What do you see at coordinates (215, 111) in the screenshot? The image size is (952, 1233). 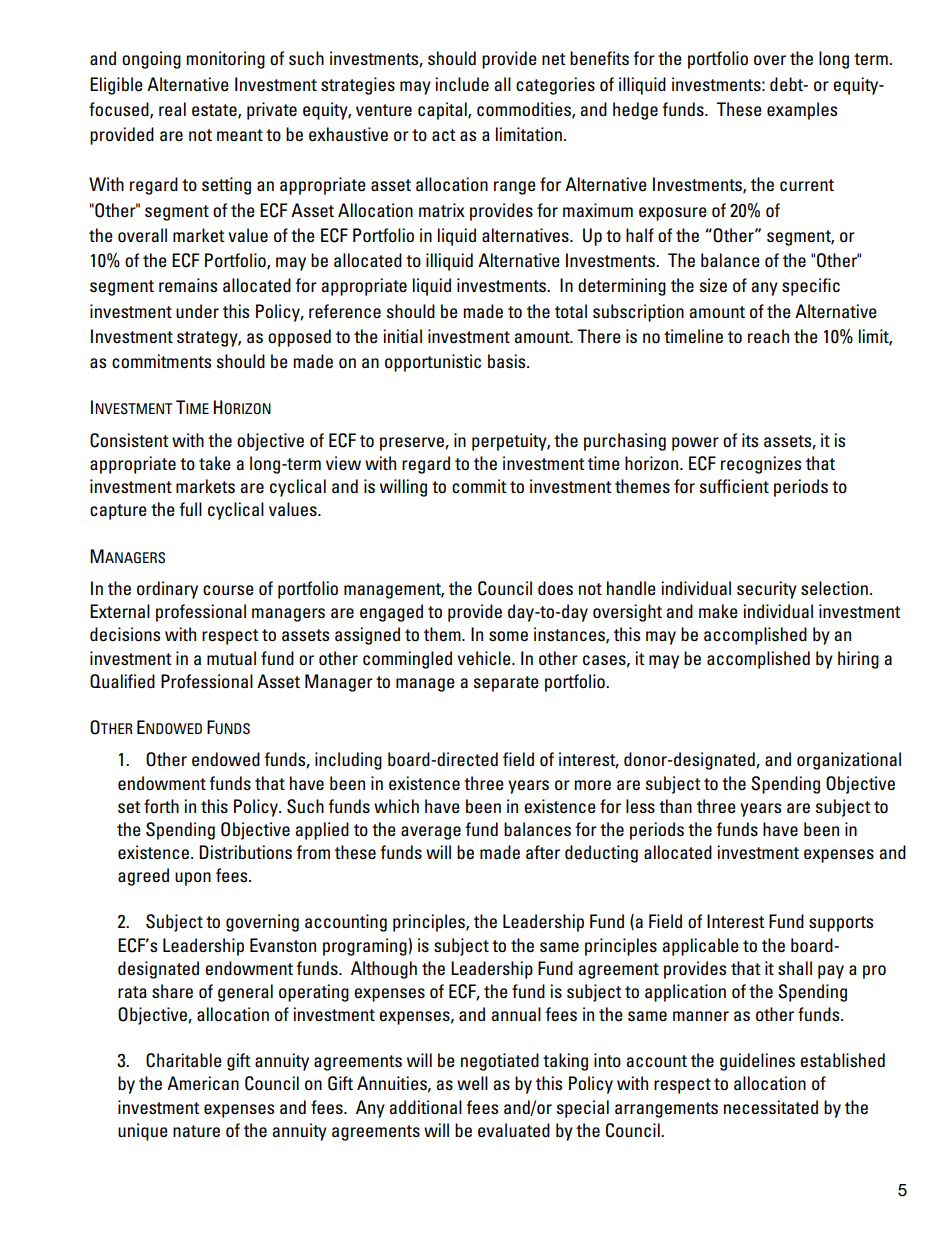 I see `estate` at bounding box center [215, 111].
